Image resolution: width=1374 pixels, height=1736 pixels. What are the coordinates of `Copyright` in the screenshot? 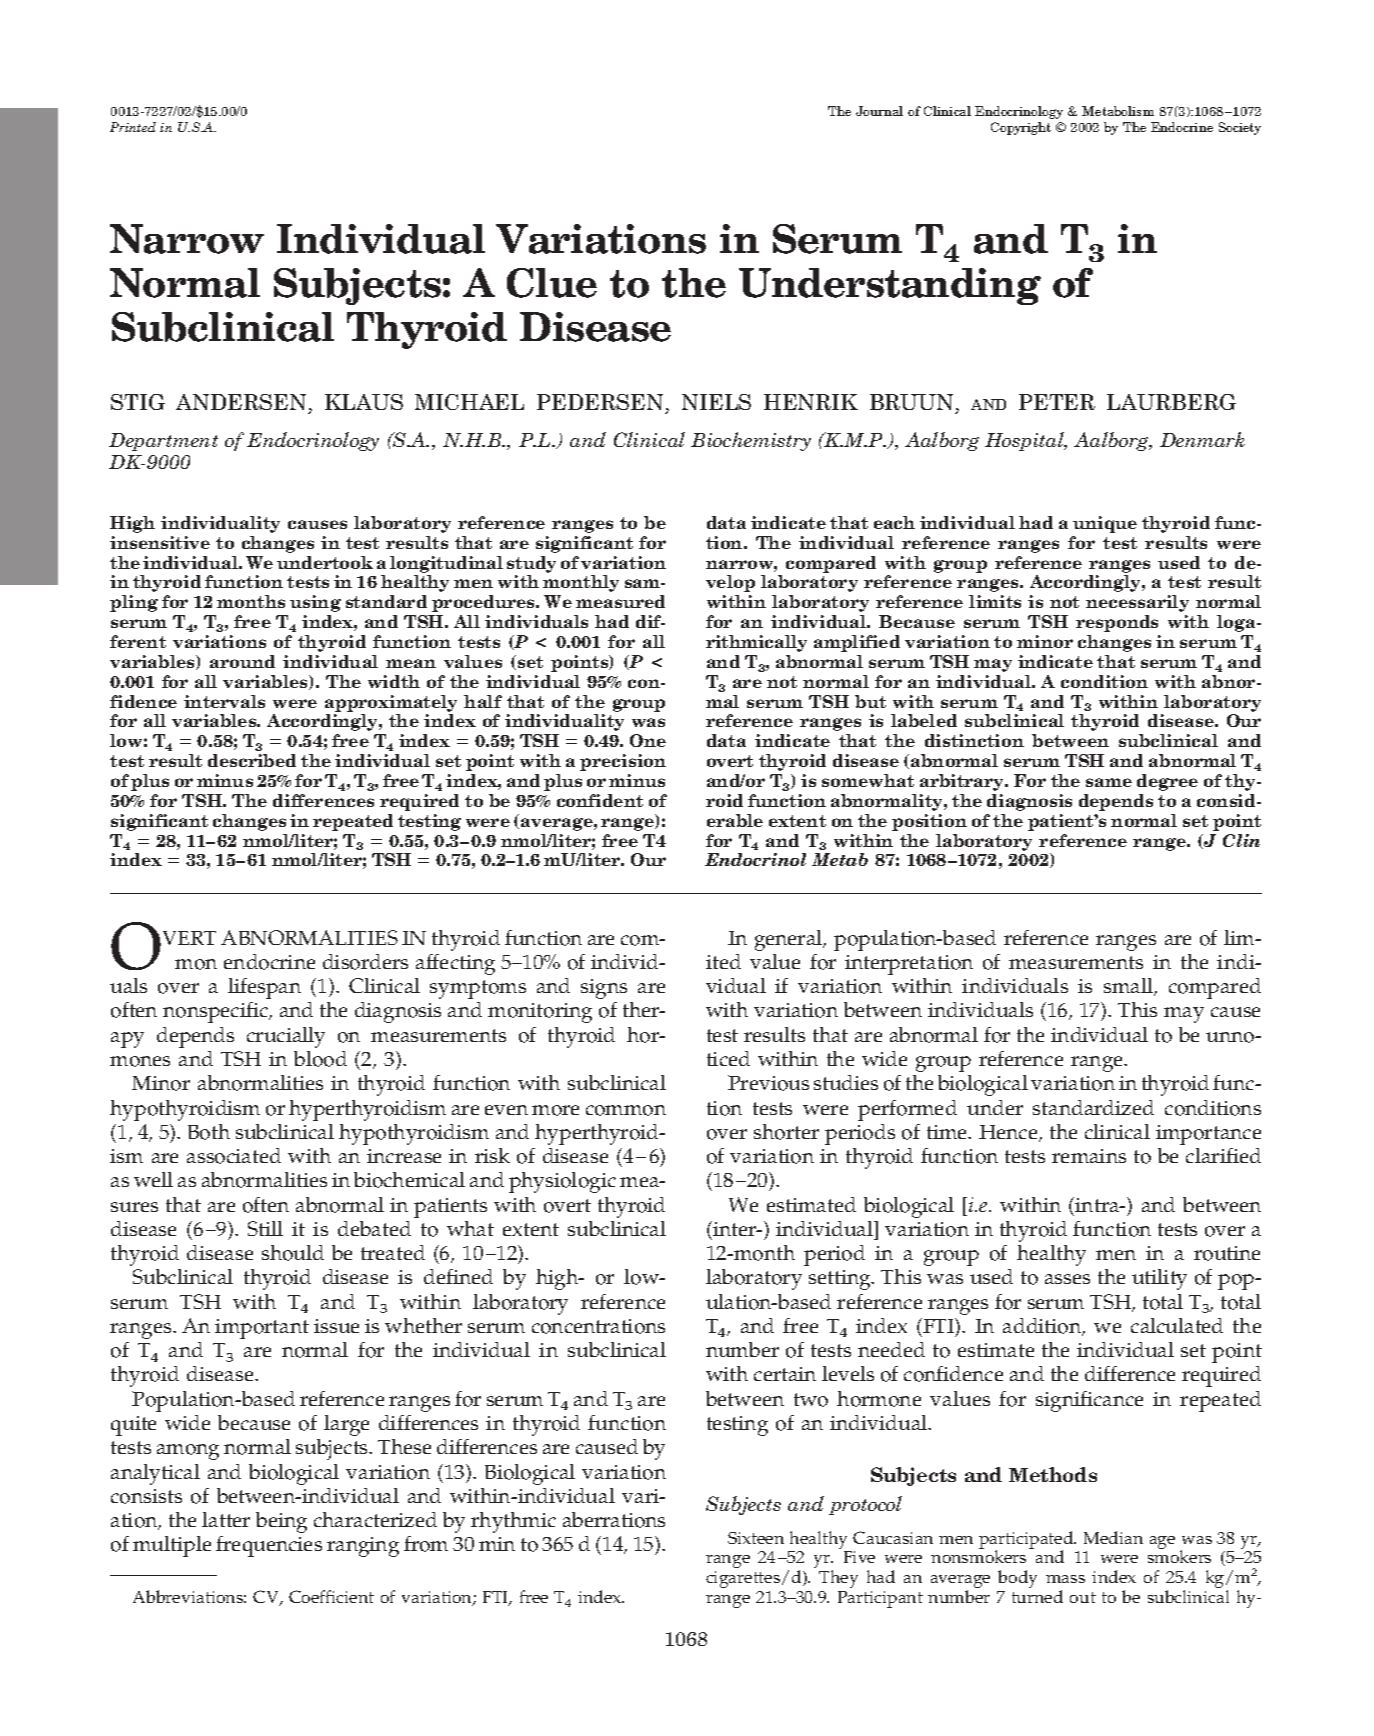 It's located at (1021, 128).
